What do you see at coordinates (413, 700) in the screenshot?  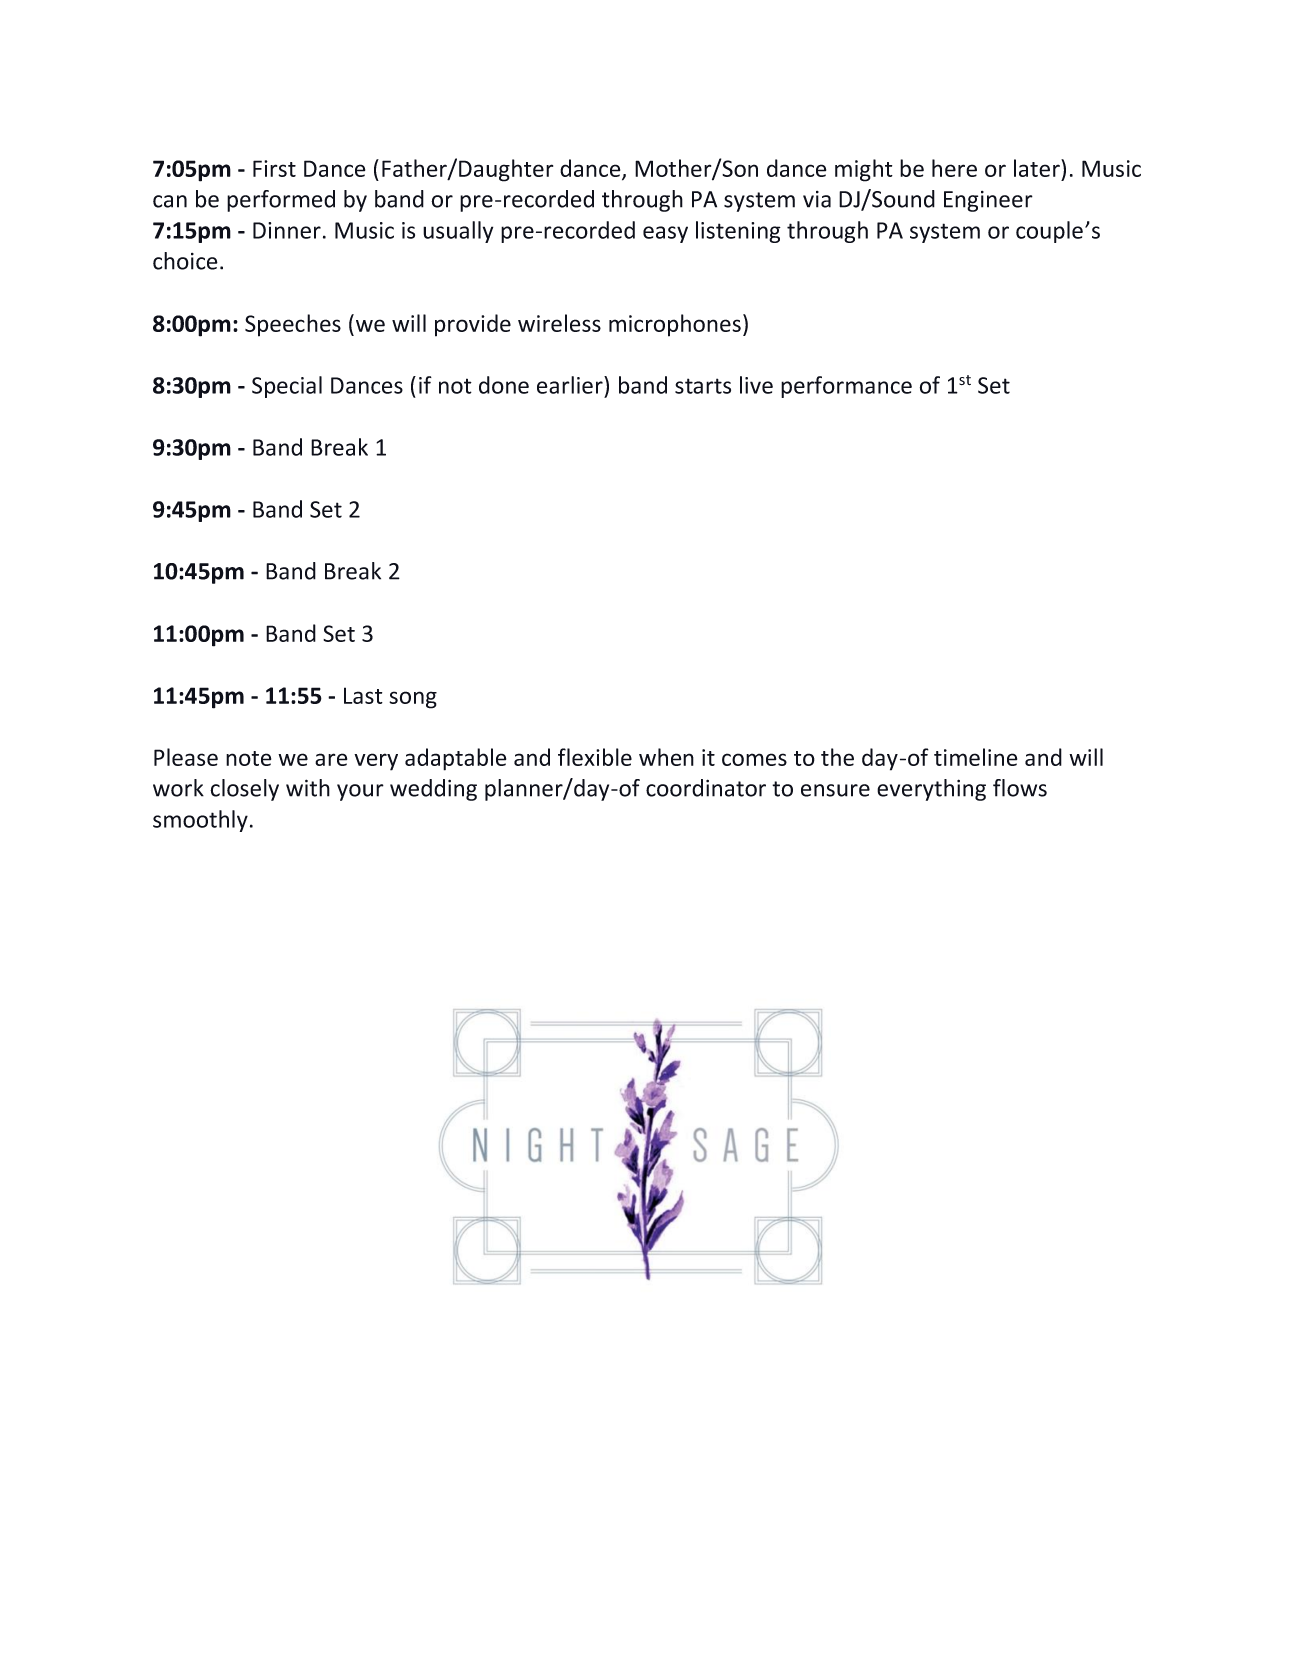 I see `song` at bounding box center [413, 700].
